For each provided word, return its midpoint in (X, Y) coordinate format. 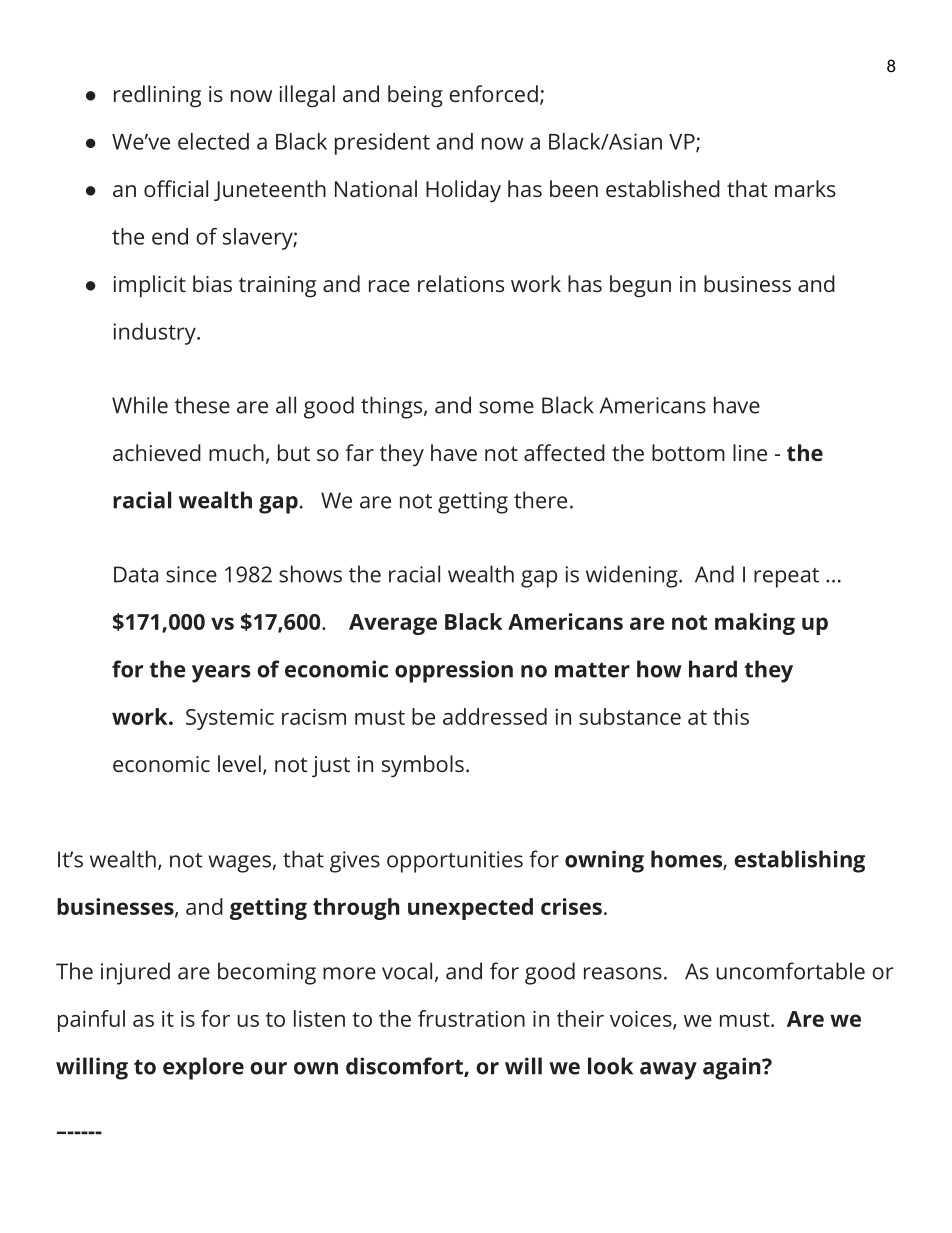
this (731, 716)
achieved (157, 452)
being (415, 96)
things (393, 407)
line (750, 452)
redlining (157, 96)
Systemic (230, 719)
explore (203, 1068)
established (663, 188)
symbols (423, 766)
